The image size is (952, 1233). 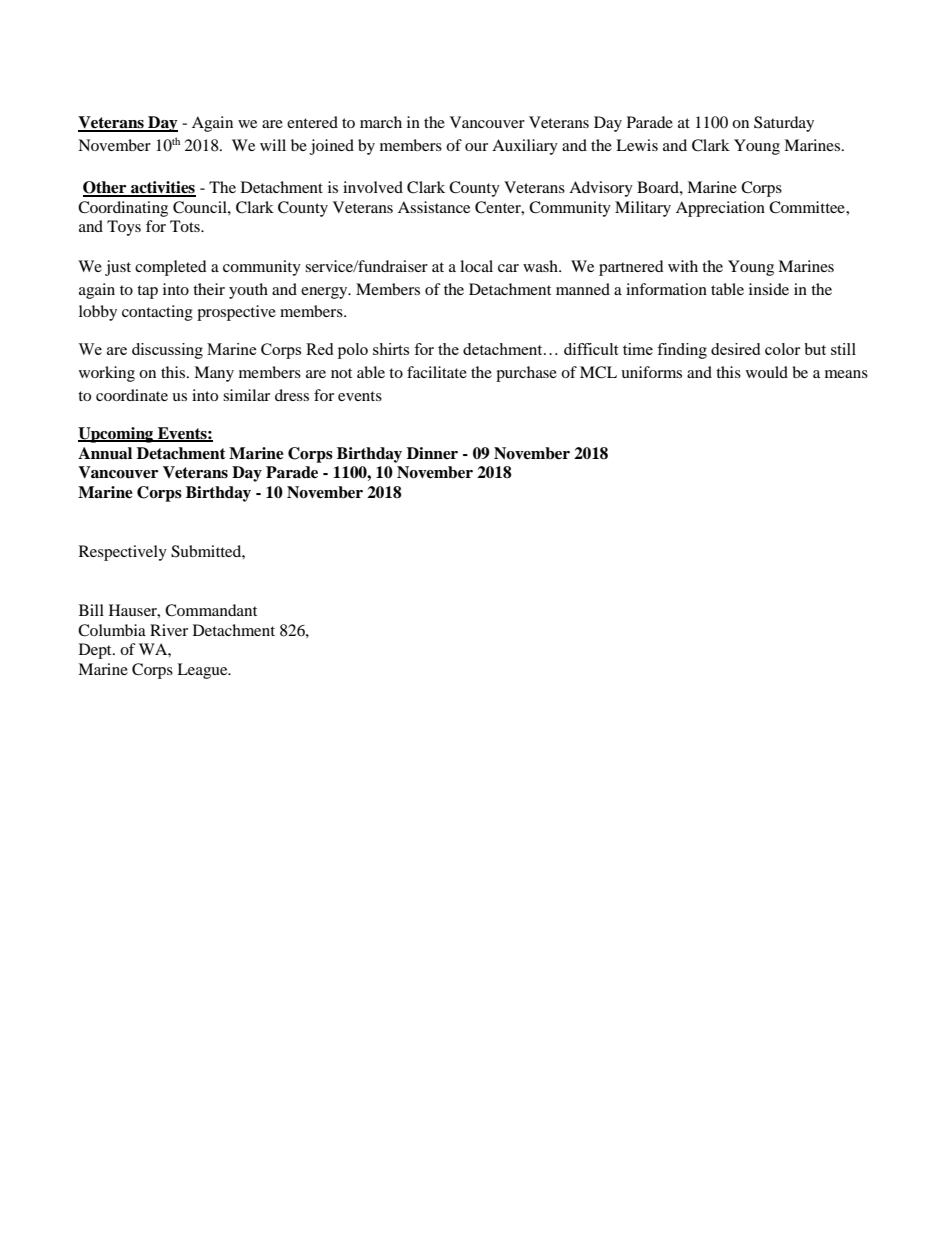 What do you see at coordinates (476, 147) in the screenshot?
I see `our` at bounding box center [476, 147].
